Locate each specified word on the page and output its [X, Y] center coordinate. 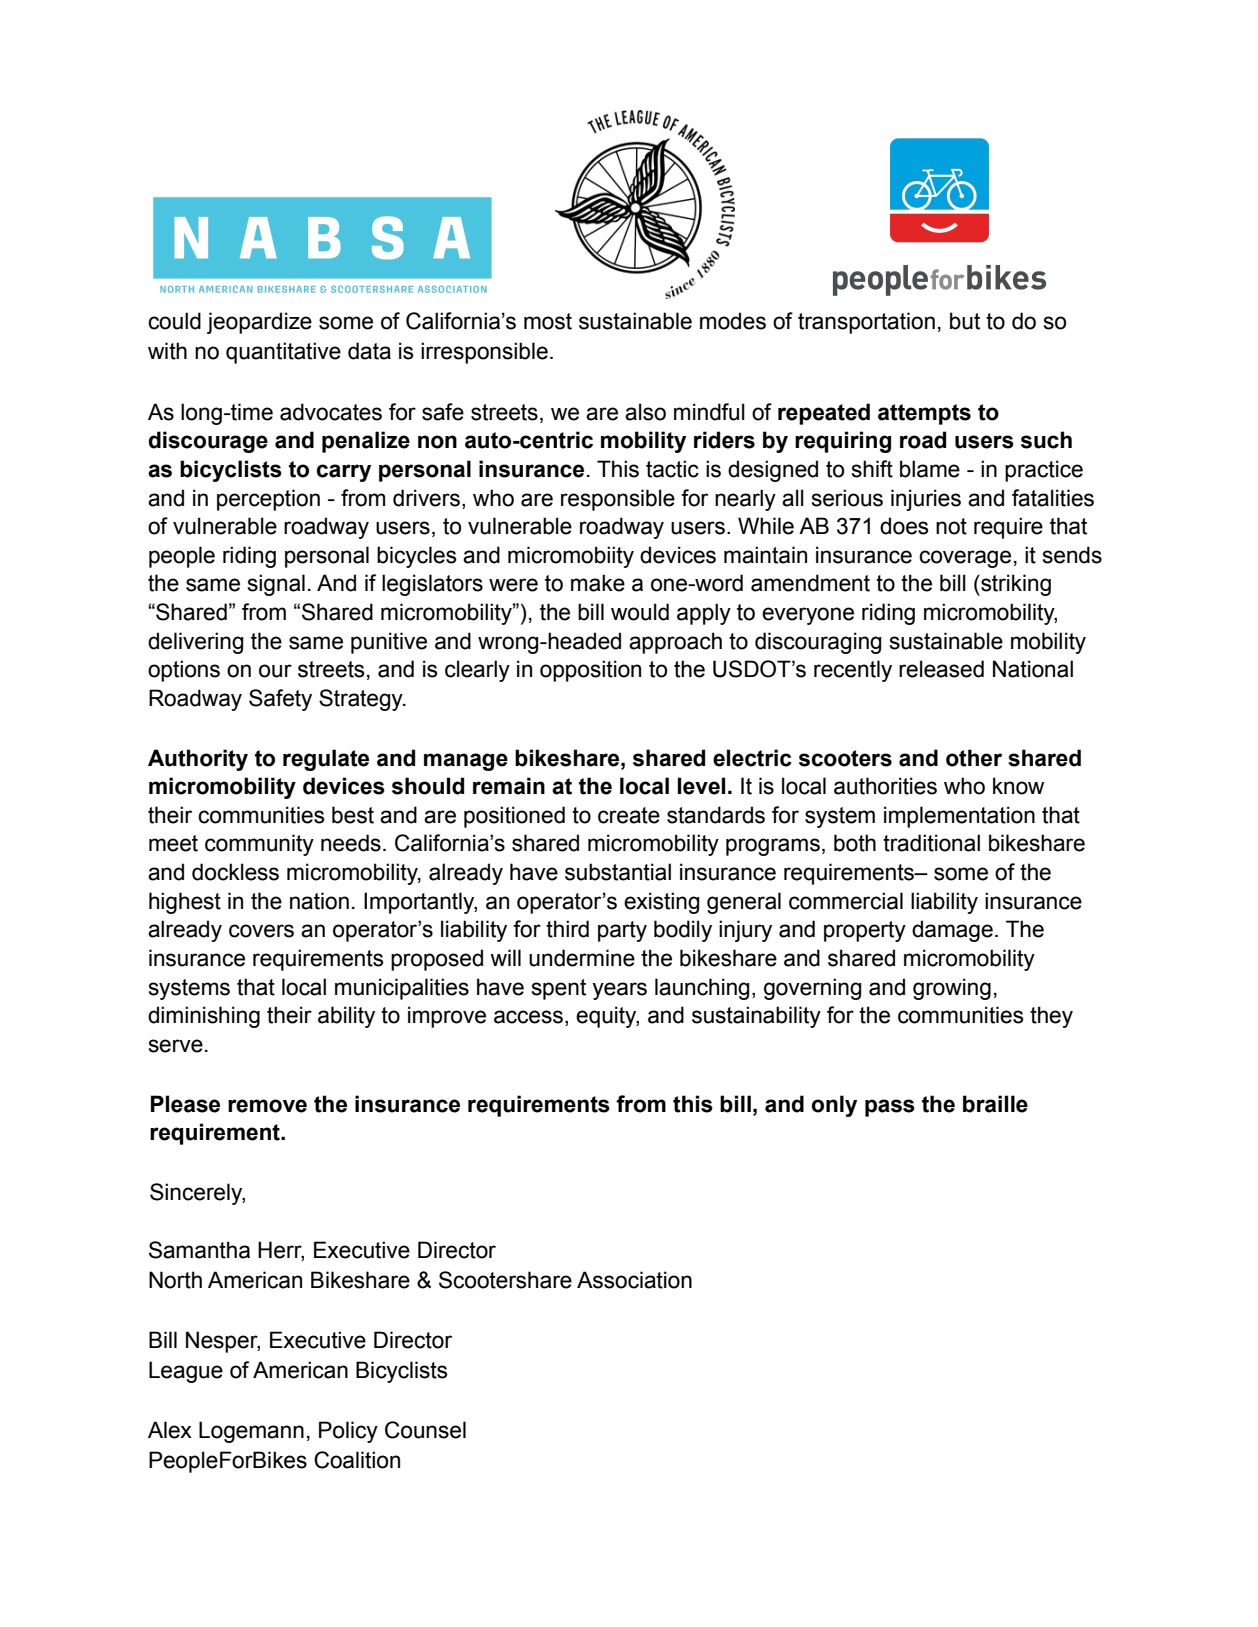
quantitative [283, 353]
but [965, 321]
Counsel [425, 1430]
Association [634, 1280]
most [548, 321]
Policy [348, 1432]
